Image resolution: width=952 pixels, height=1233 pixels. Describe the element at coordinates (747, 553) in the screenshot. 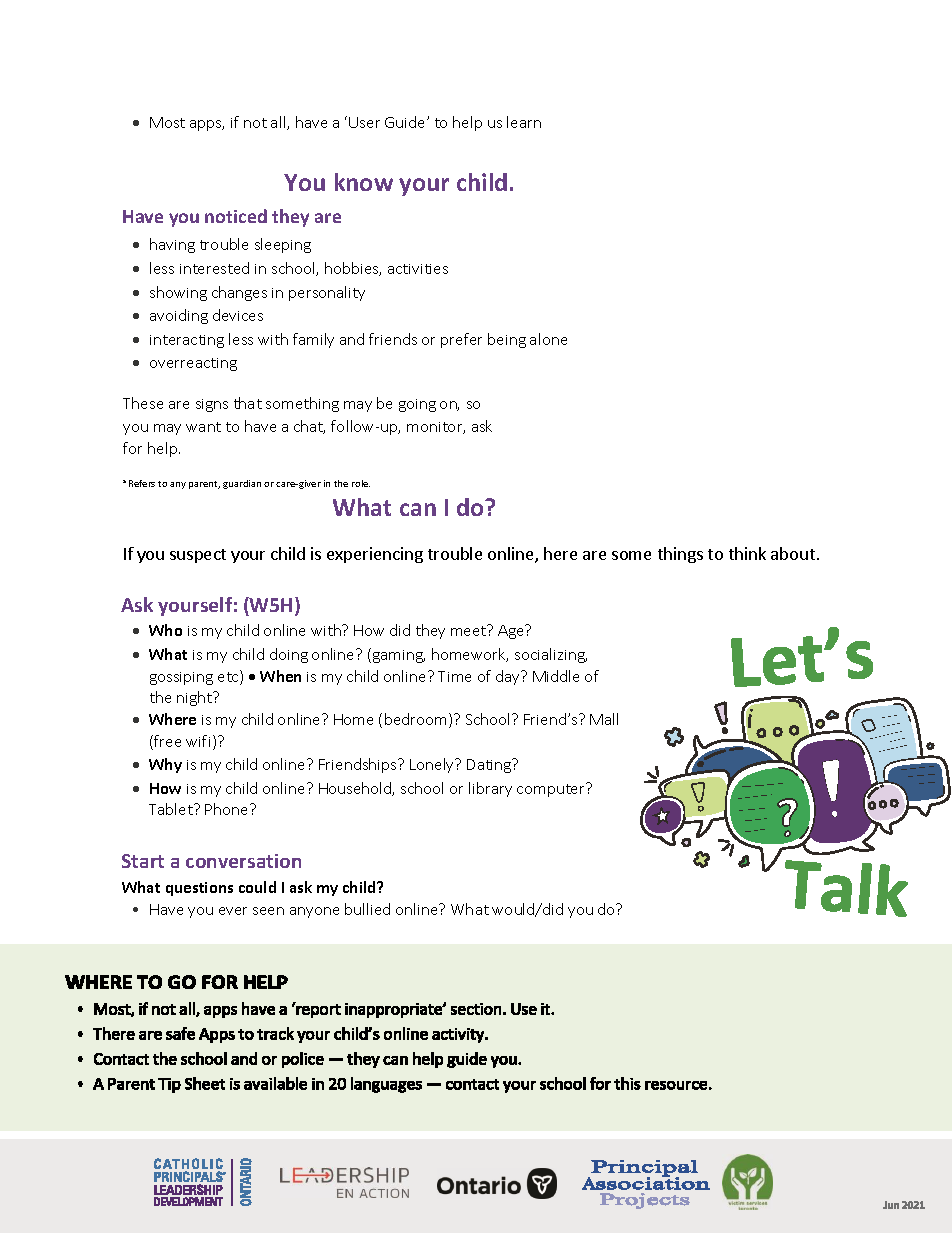

I see `think` at that location.
